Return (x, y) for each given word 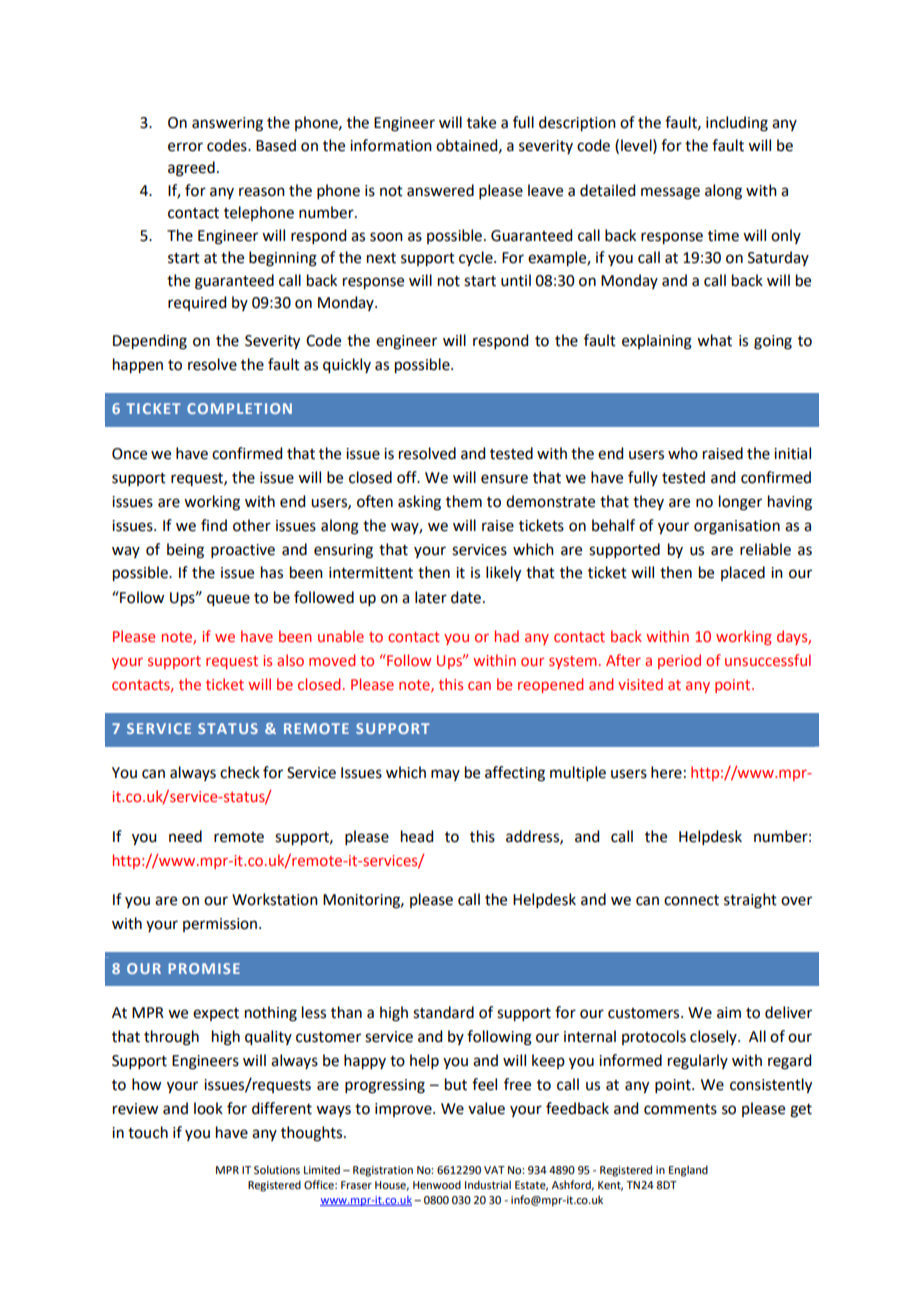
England (688, 1171)
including (737, 124)
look (208, 1108)
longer (740, 503)
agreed (191, 169)
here (666, 772)
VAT (494, 1170)
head (417, 836)
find (214, 525)
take (481, 122)
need (185, 836)
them (464, 501)
